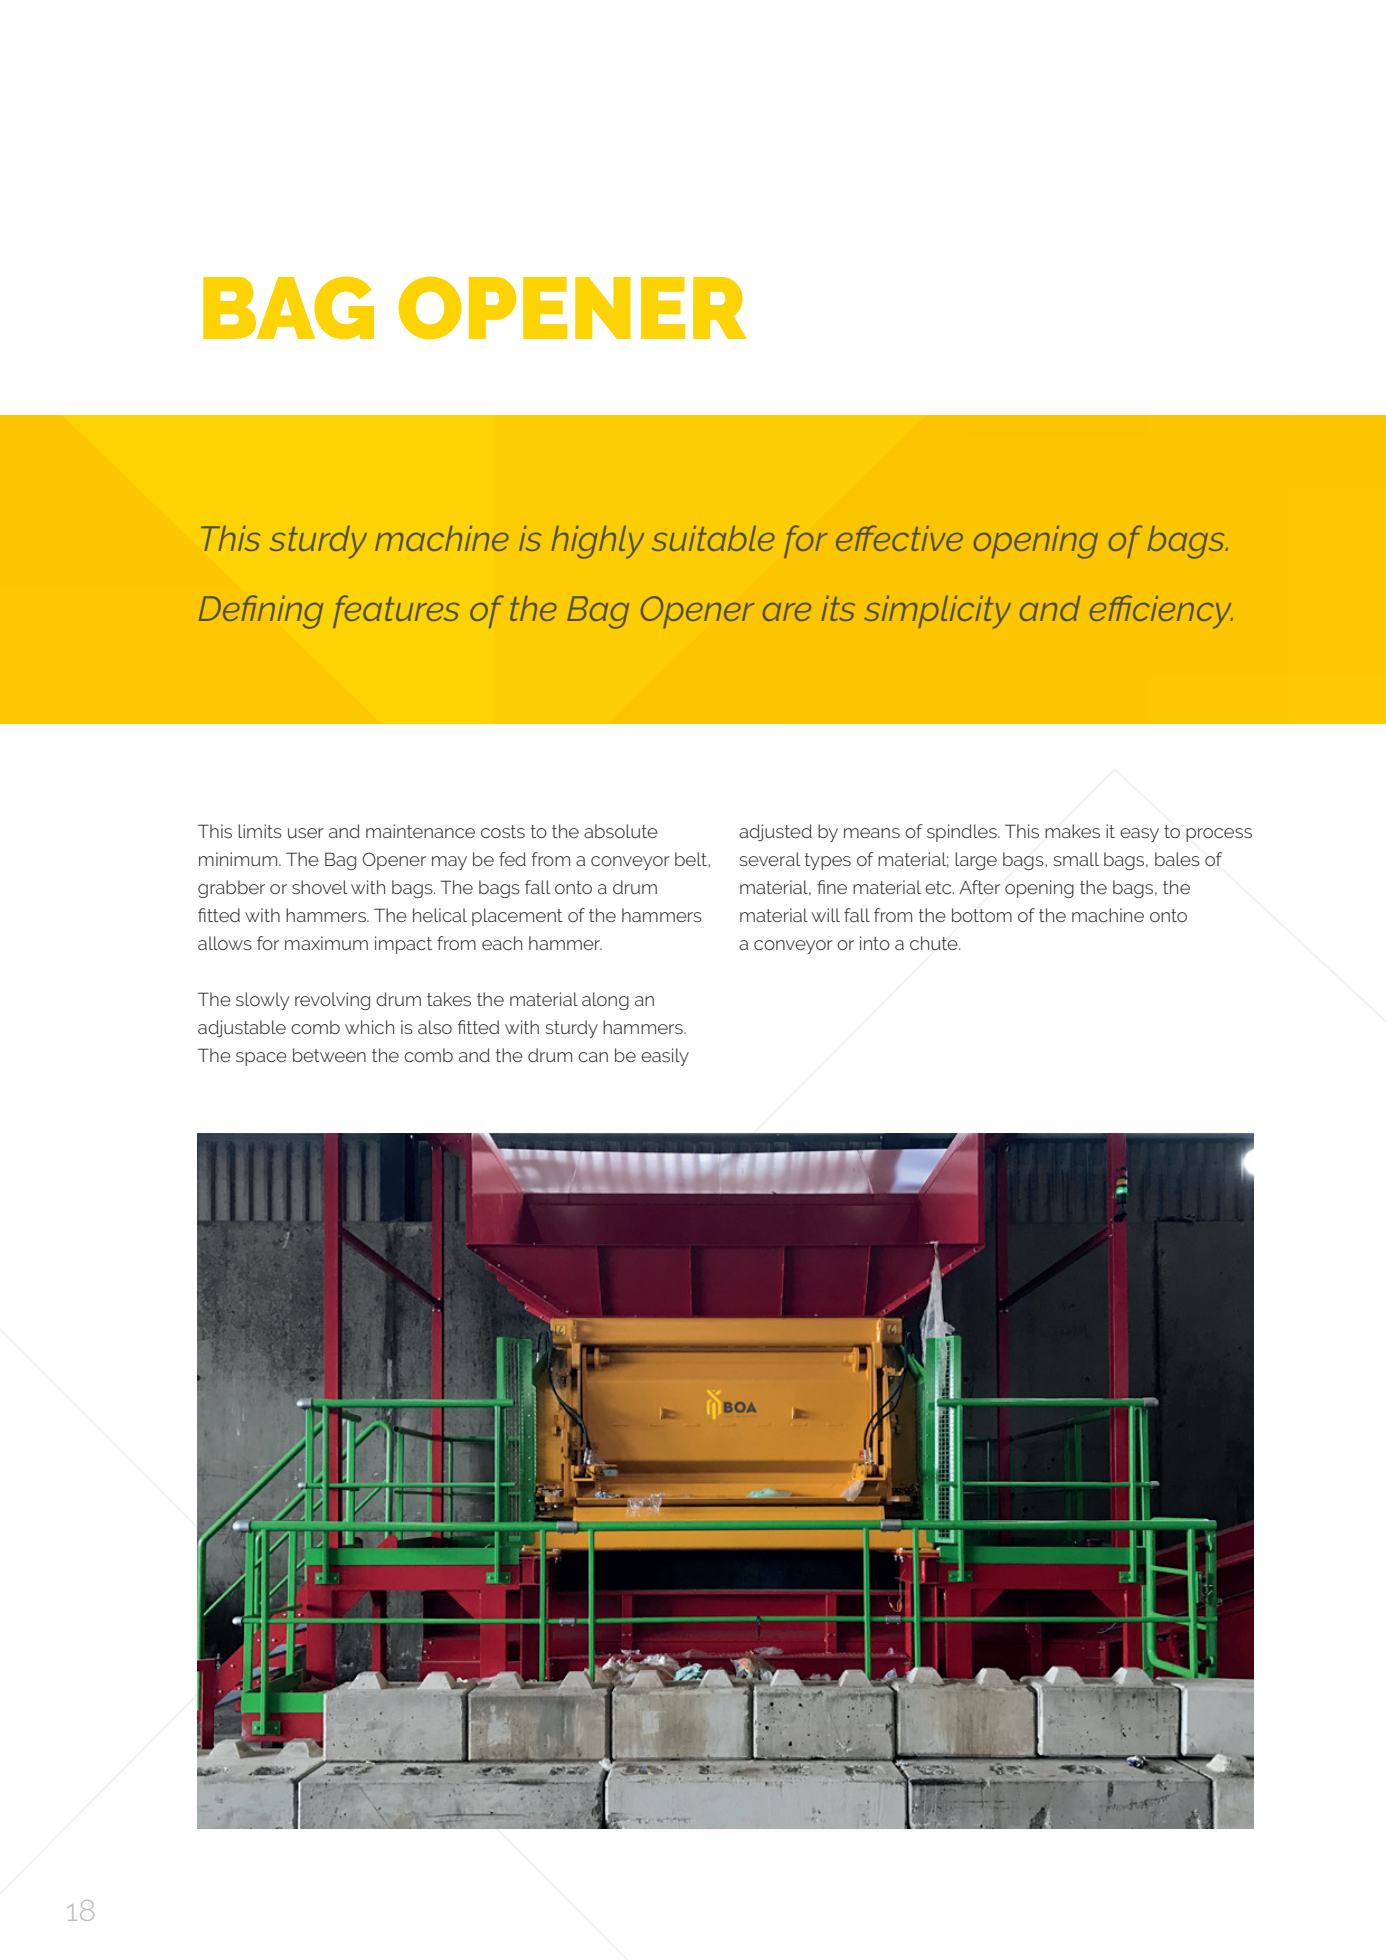 The image size is (1386, 1960). Describe the element at coordinates (329, 1055) in the document. I see `between` at that location.
